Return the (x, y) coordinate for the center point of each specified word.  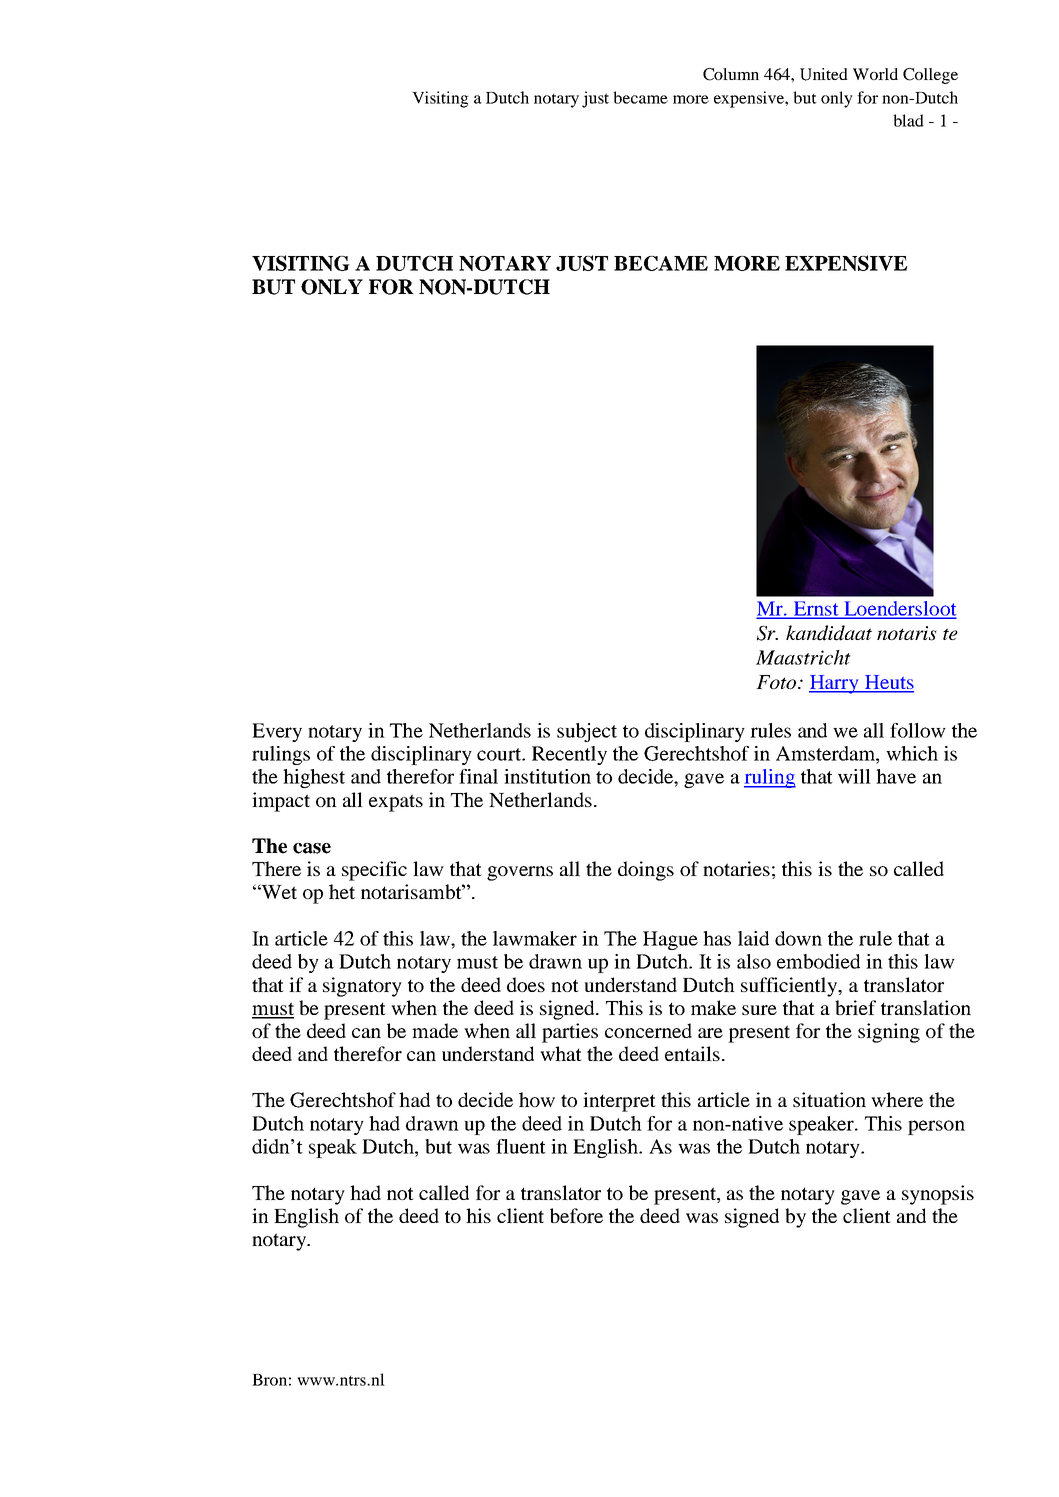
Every (277, 732)
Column (731, 74)
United (824, 74)
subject (587, 732)
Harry (835, 684)
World (875, 74)
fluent (521, 1146)
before (576, 1215)
